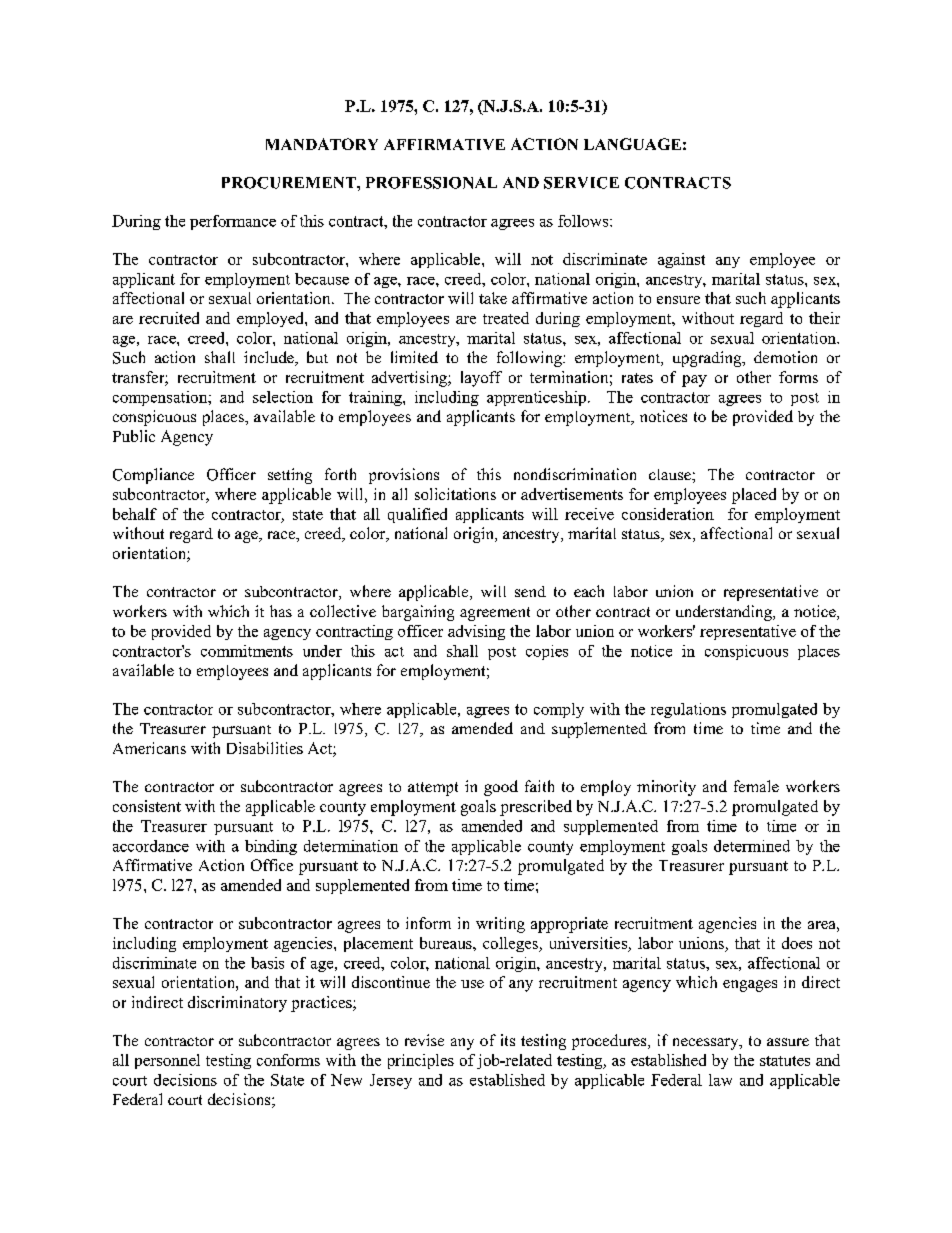 This screenshot has height=1233, width=952. What do you see at coordinates (500, 925) in the screenshot?
I see `writing` at bounding box center [500, 925].
